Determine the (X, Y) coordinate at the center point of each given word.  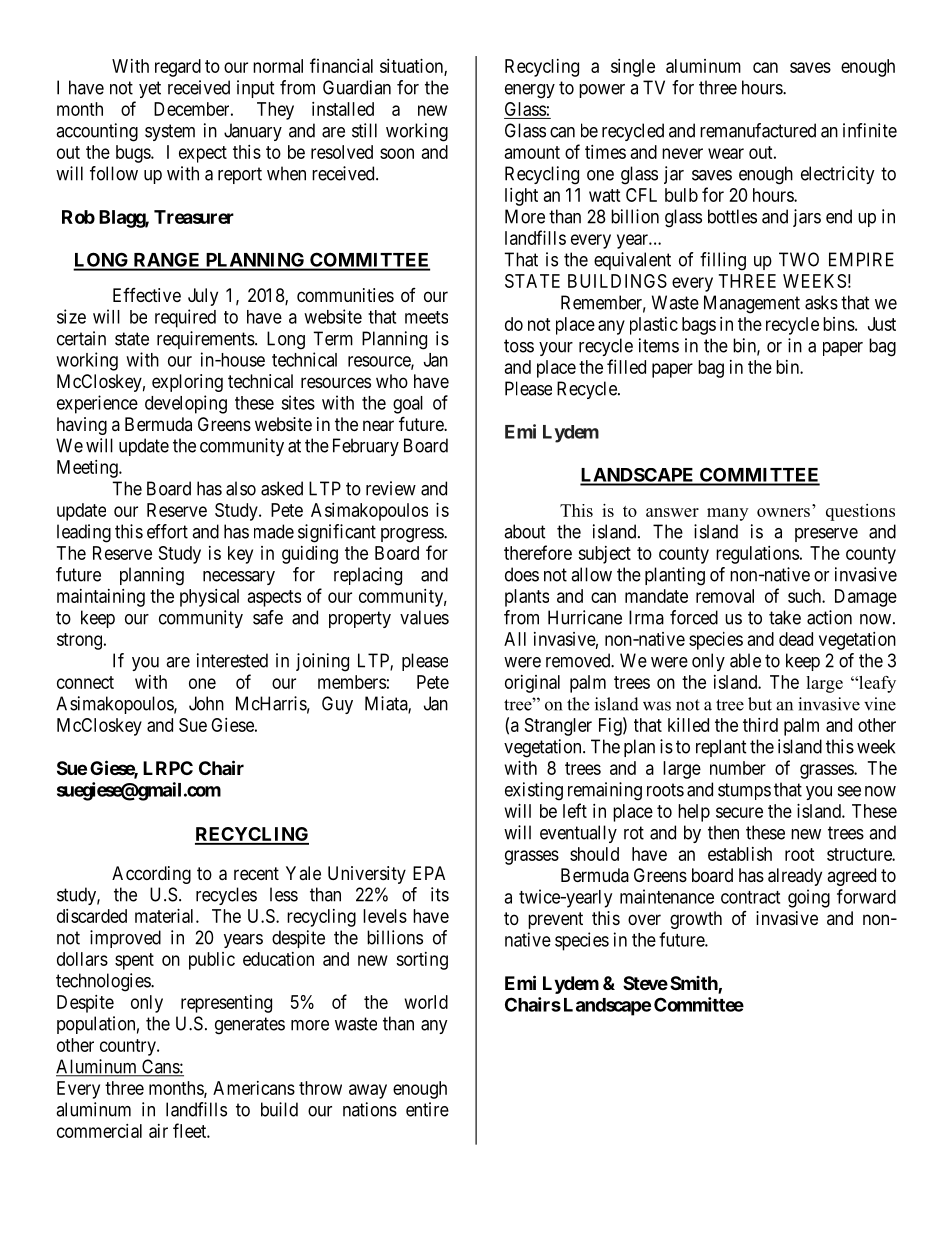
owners (783, 512)
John (206, 703)
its (440, 894)
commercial (99, 1131)
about (525, 531)
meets (426, 317)
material (166, 916)
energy (530, 91)
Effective (147, 295)
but (760, 704)
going (809, 898)
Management (752, 304)
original (532, 684)
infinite (870, 130)
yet (150, 89)
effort (167, 531)
